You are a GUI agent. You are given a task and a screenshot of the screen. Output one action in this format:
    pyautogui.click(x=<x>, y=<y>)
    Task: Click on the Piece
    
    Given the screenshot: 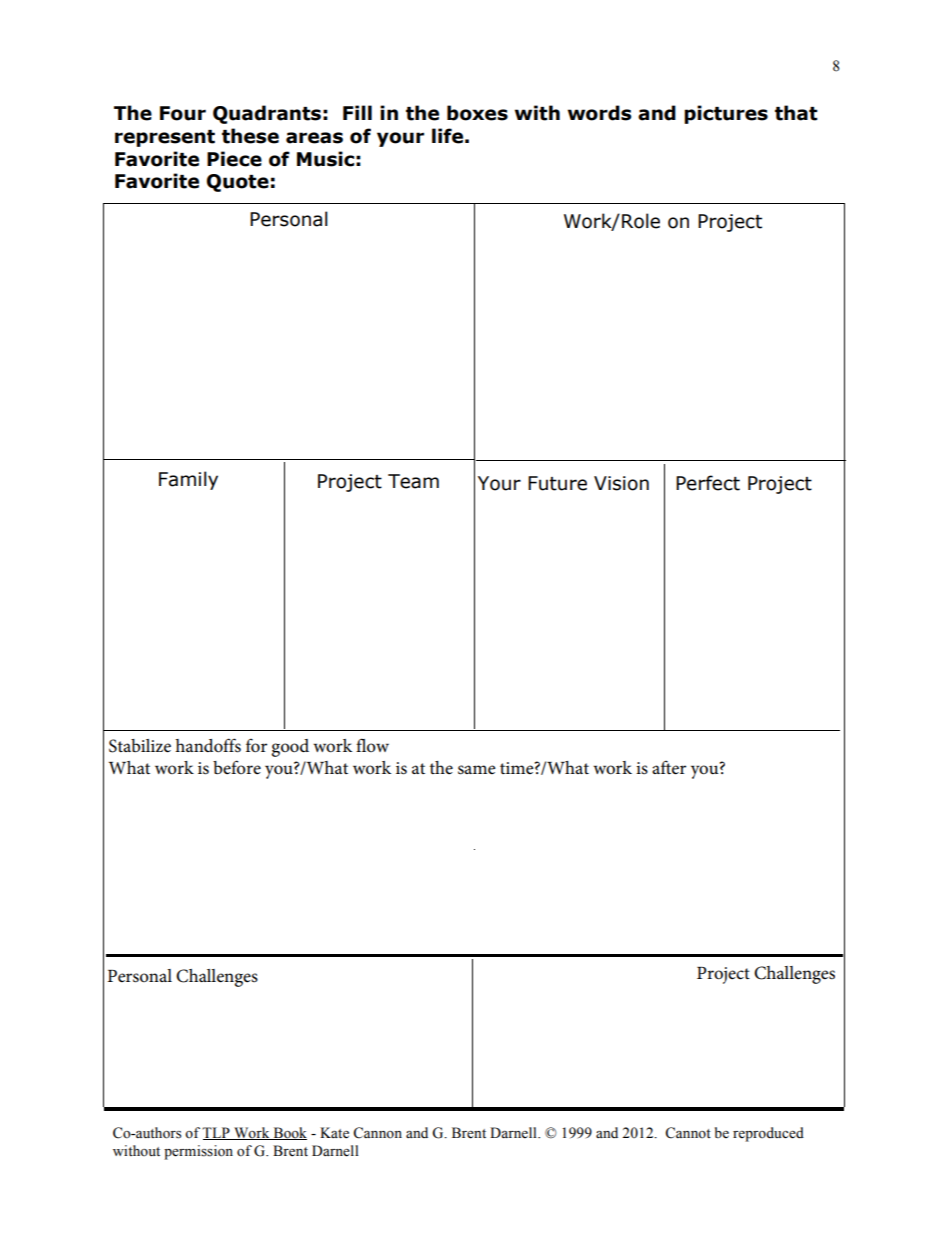 What is the action you would take?
    pyautogui.click(x=234, y=159)
